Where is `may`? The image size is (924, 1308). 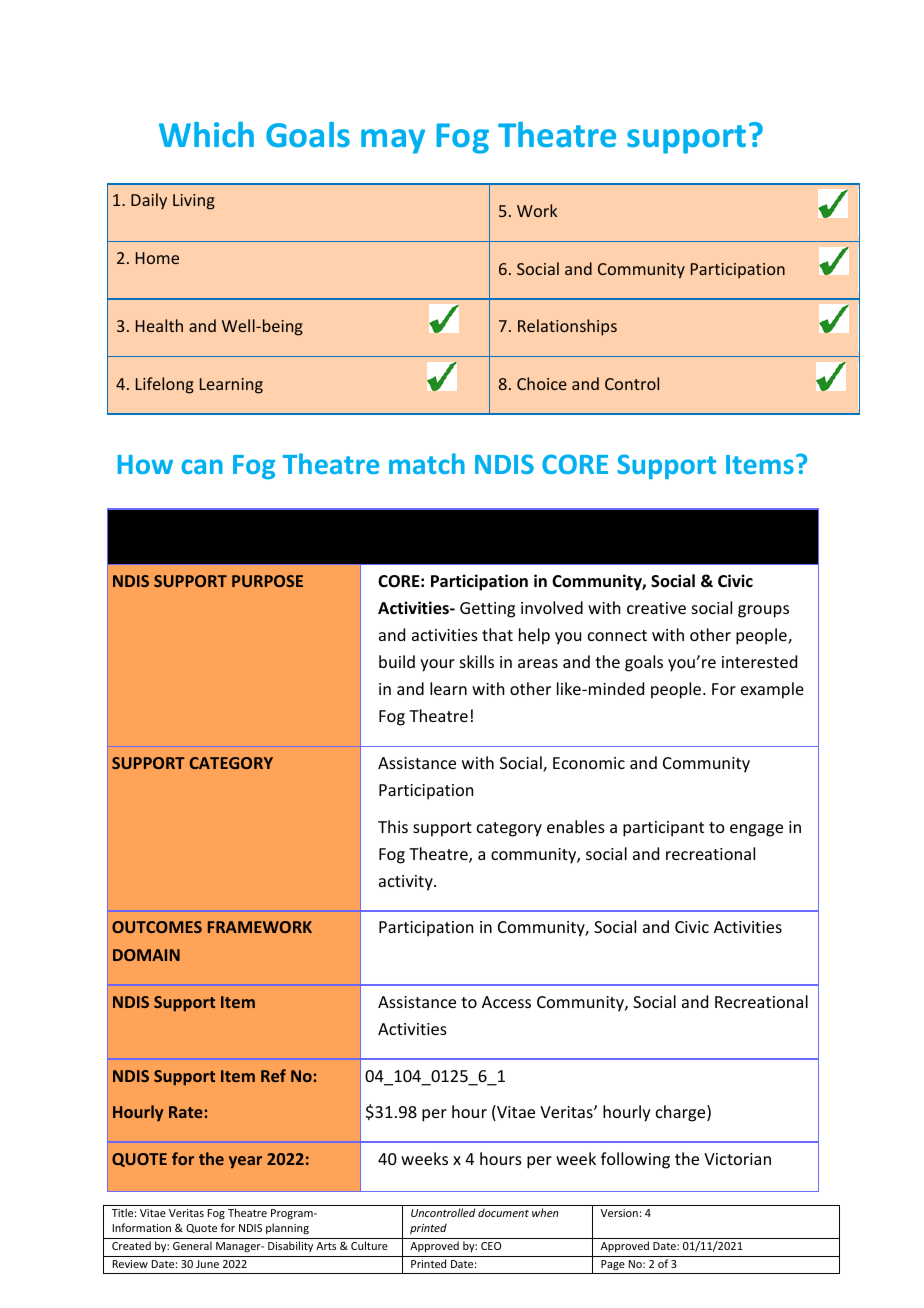 may is located at coordinates (393, 141).
